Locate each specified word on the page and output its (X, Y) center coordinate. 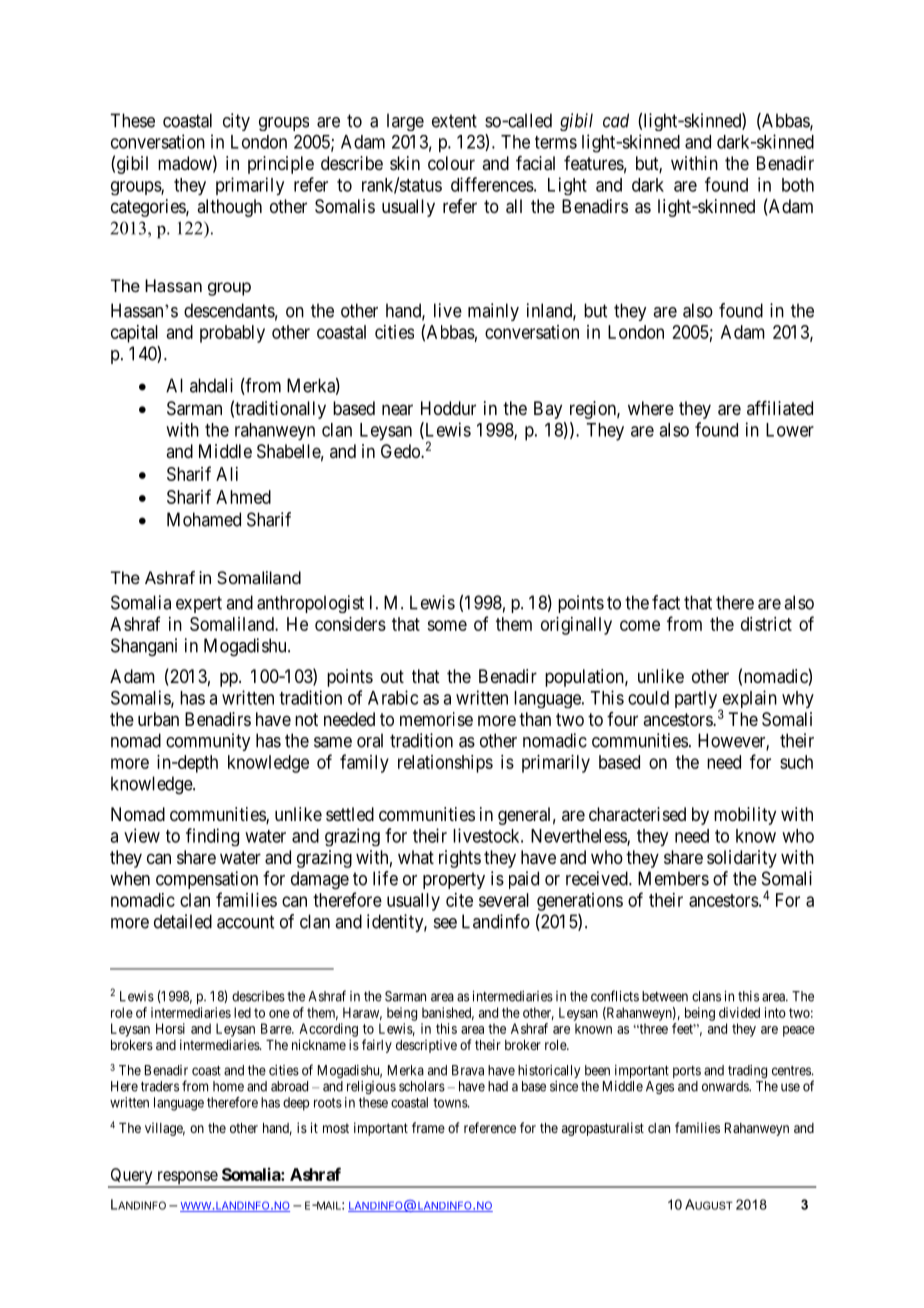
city (236, 122)
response (187, 1179)
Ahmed (243, 497)
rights (460, 859)
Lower (790, 430)
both (798, 185)
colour (451, 163)
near (397, 410)
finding (212, 837)
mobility (745, 816)
